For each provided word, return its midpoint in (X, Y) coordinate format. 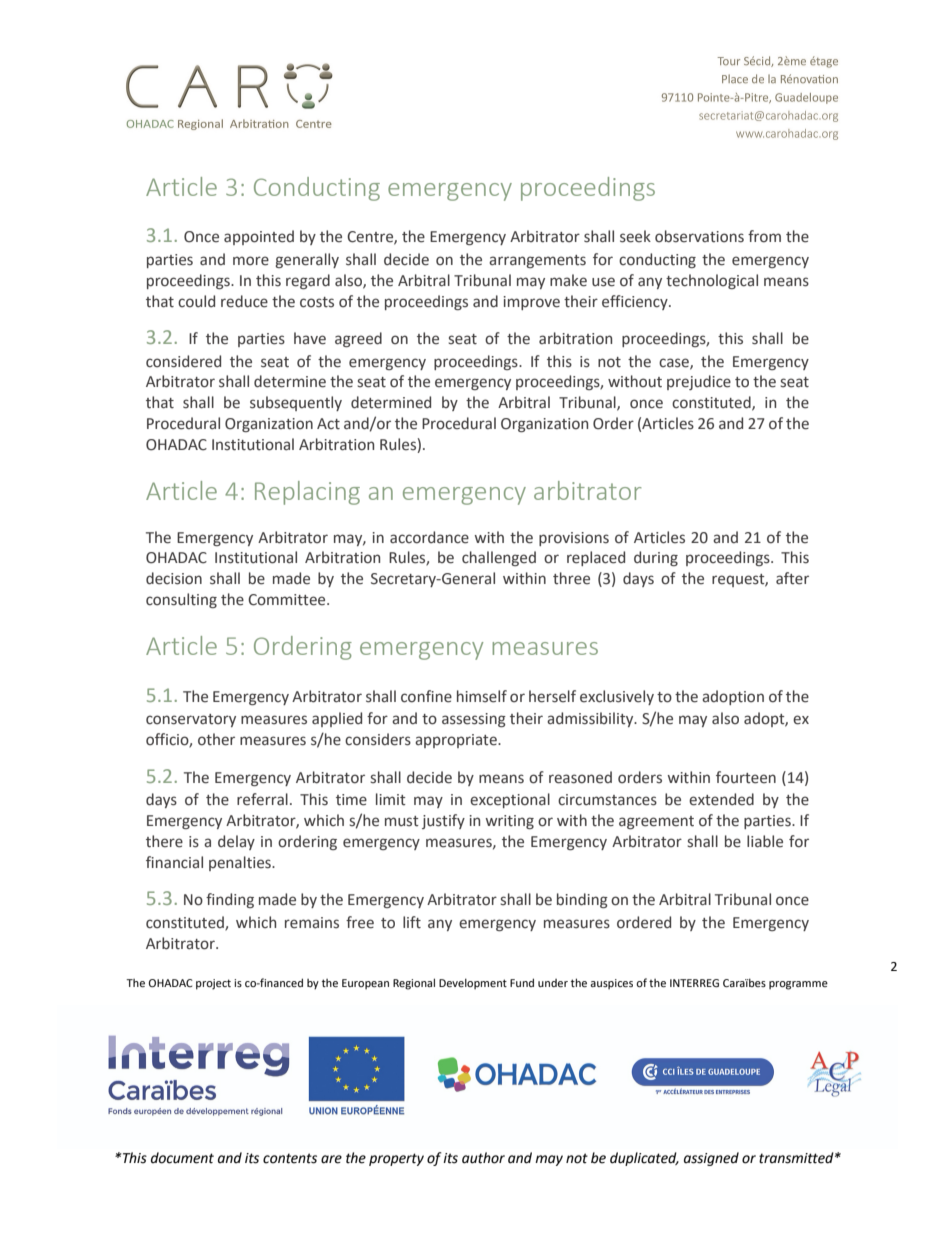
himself (482, 696)
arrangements (537, 261)
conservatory (191, 720)
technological (712, 281)
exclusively (617, 697)
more (251, 261)
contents (290, 1158)
